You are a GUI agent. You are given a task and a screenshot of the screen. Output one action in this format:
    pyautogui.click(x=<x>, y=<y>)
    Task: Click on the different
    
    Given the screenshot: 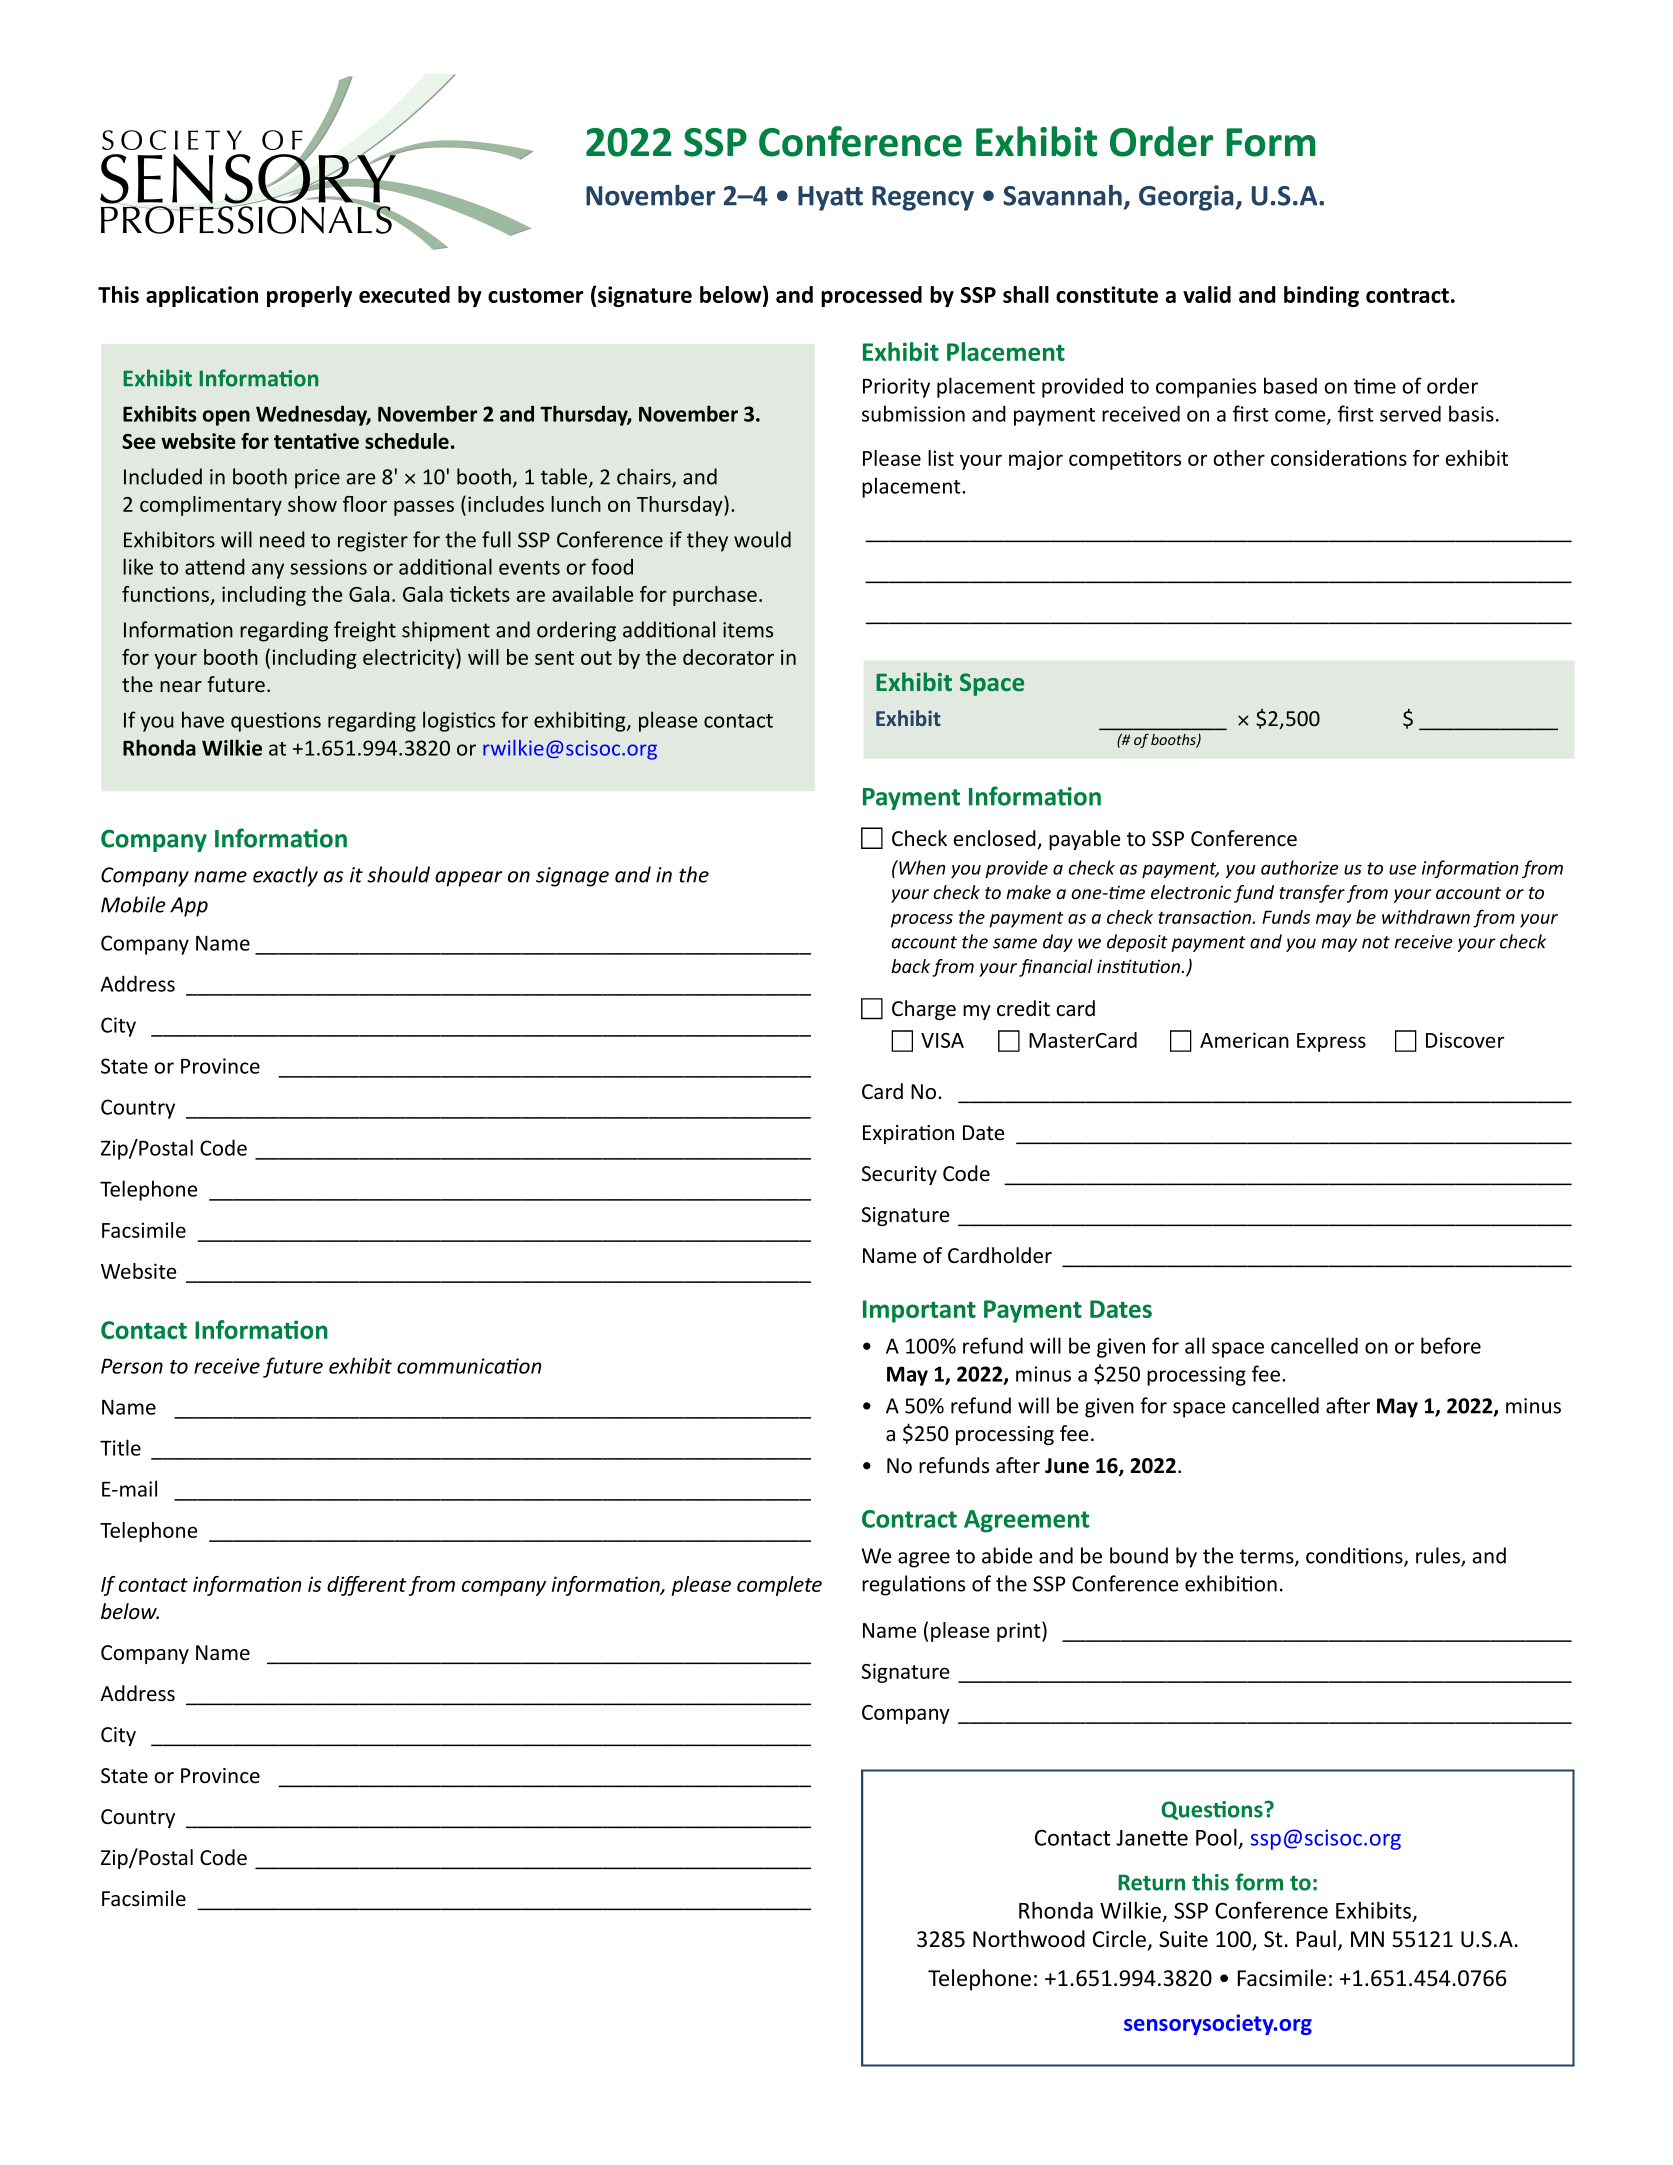 What is the action you would take?
    pyautogui.click(x=367, y=1586)
